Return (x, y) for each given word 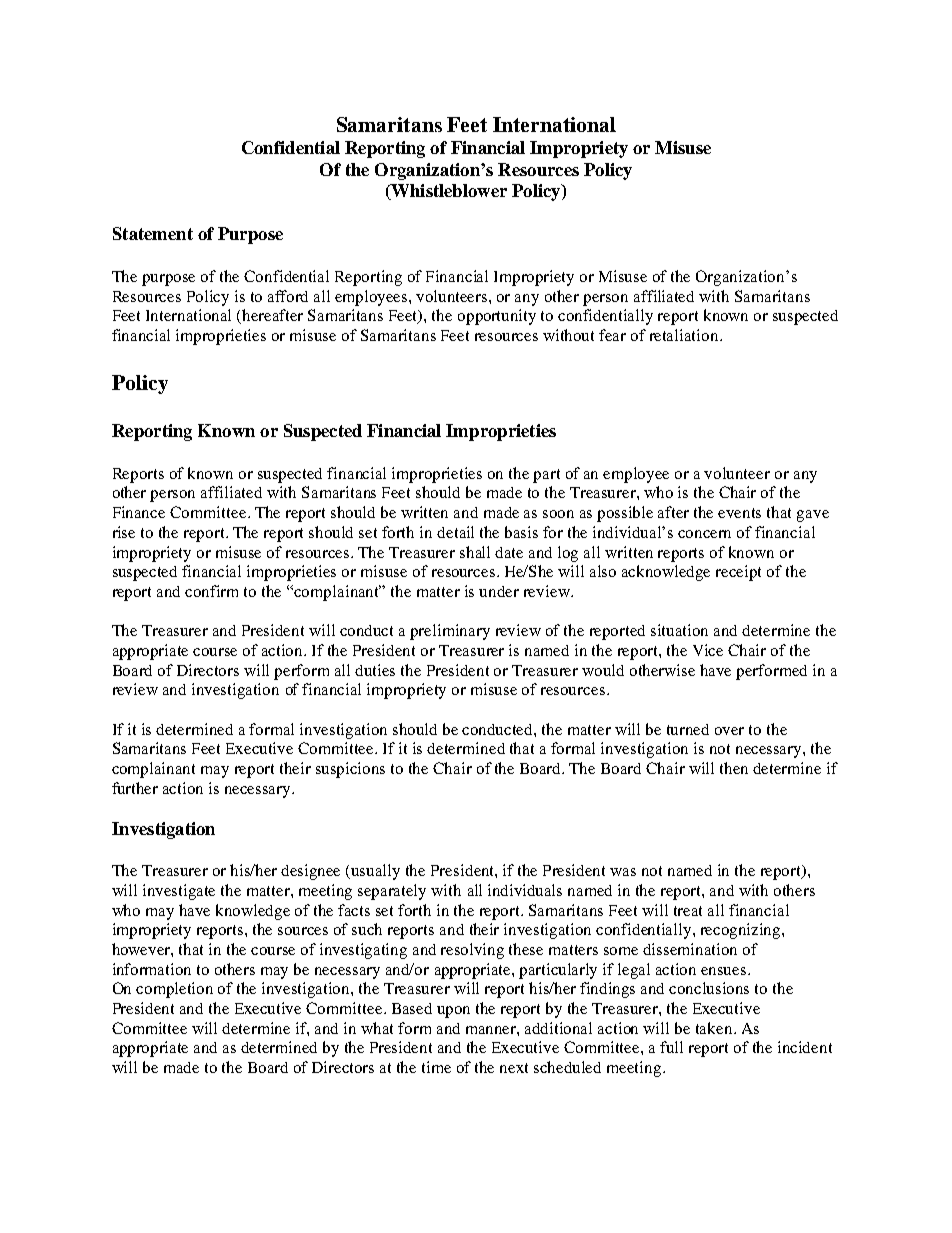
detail (455, 532)
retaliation (685, 335)
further (135, 788)
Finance (139, 512)
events (739, 513)
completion (174, 990)
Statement (153, 233)
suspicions (350, 770)
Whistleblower (448, 192)
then (734, 768)
